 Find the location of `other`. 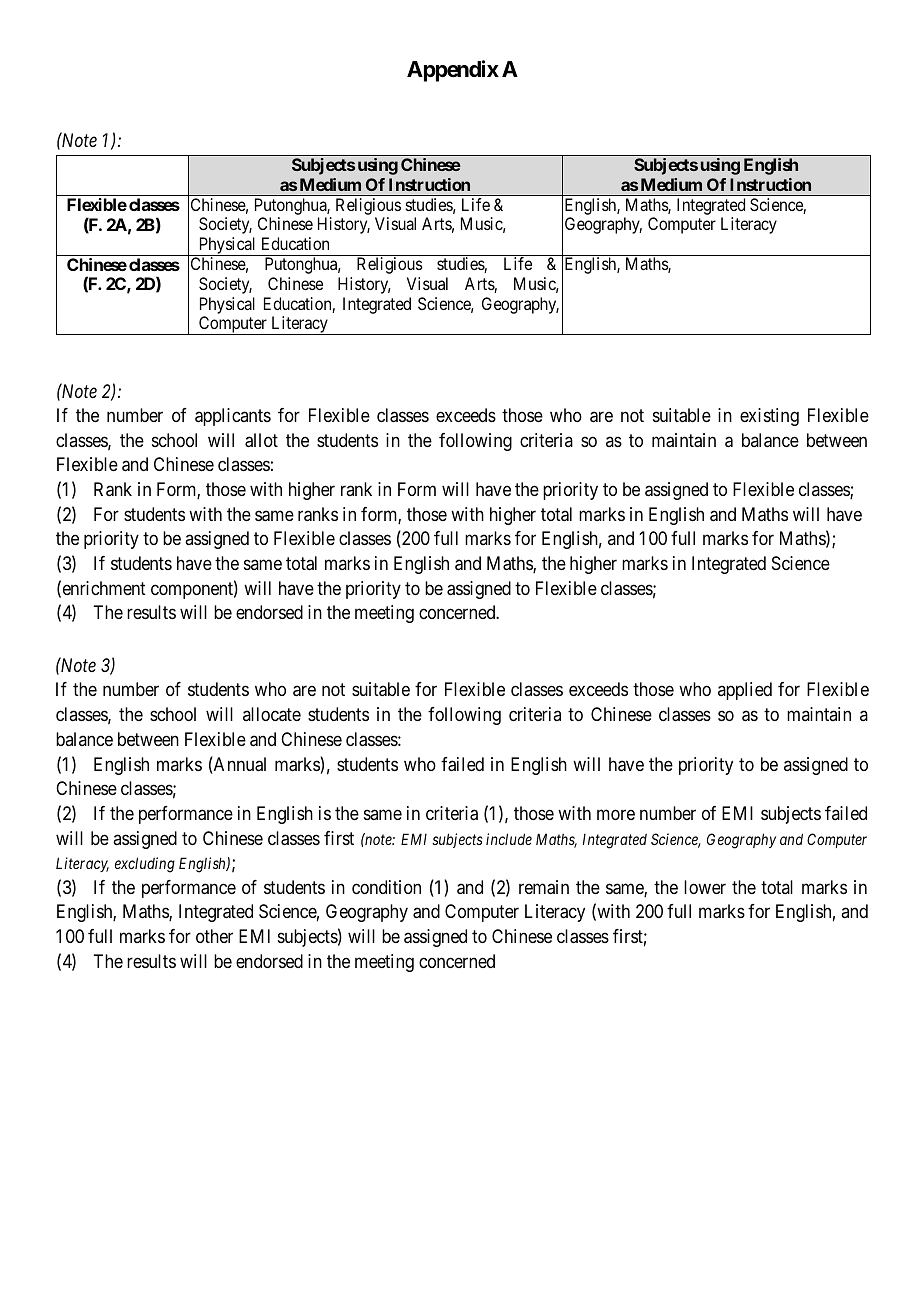

other is located at coordinates (214, 936).
